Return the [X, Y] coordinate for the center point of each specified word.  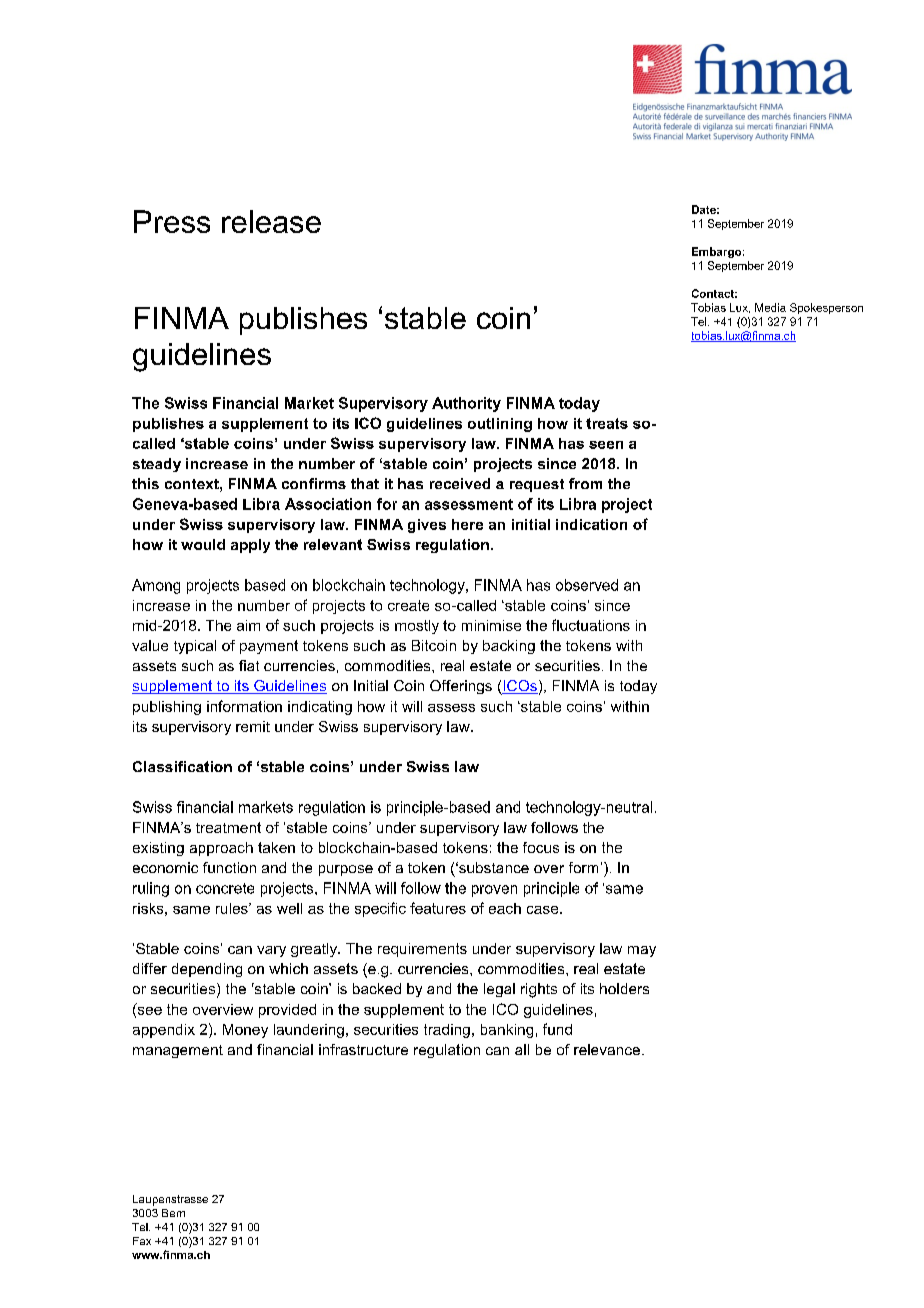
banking [507, 1031]
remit [253, 726]
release [271, 221]
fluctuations [591, 625]
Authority [466, 404]
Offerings [461, 687]
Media [770, 307]
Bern [173, 1213]
